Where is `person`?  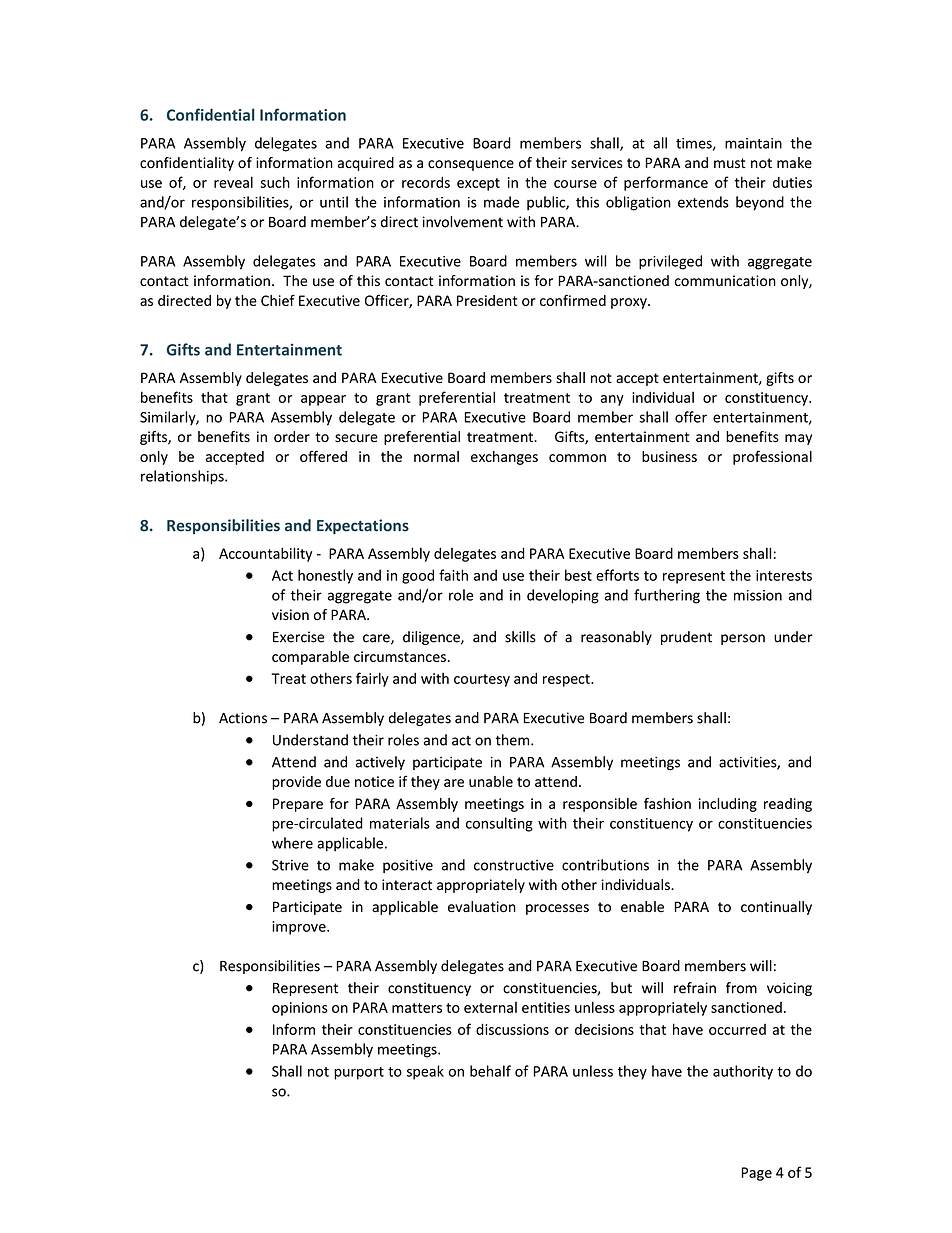
person is located at coordinates (743, 639).
